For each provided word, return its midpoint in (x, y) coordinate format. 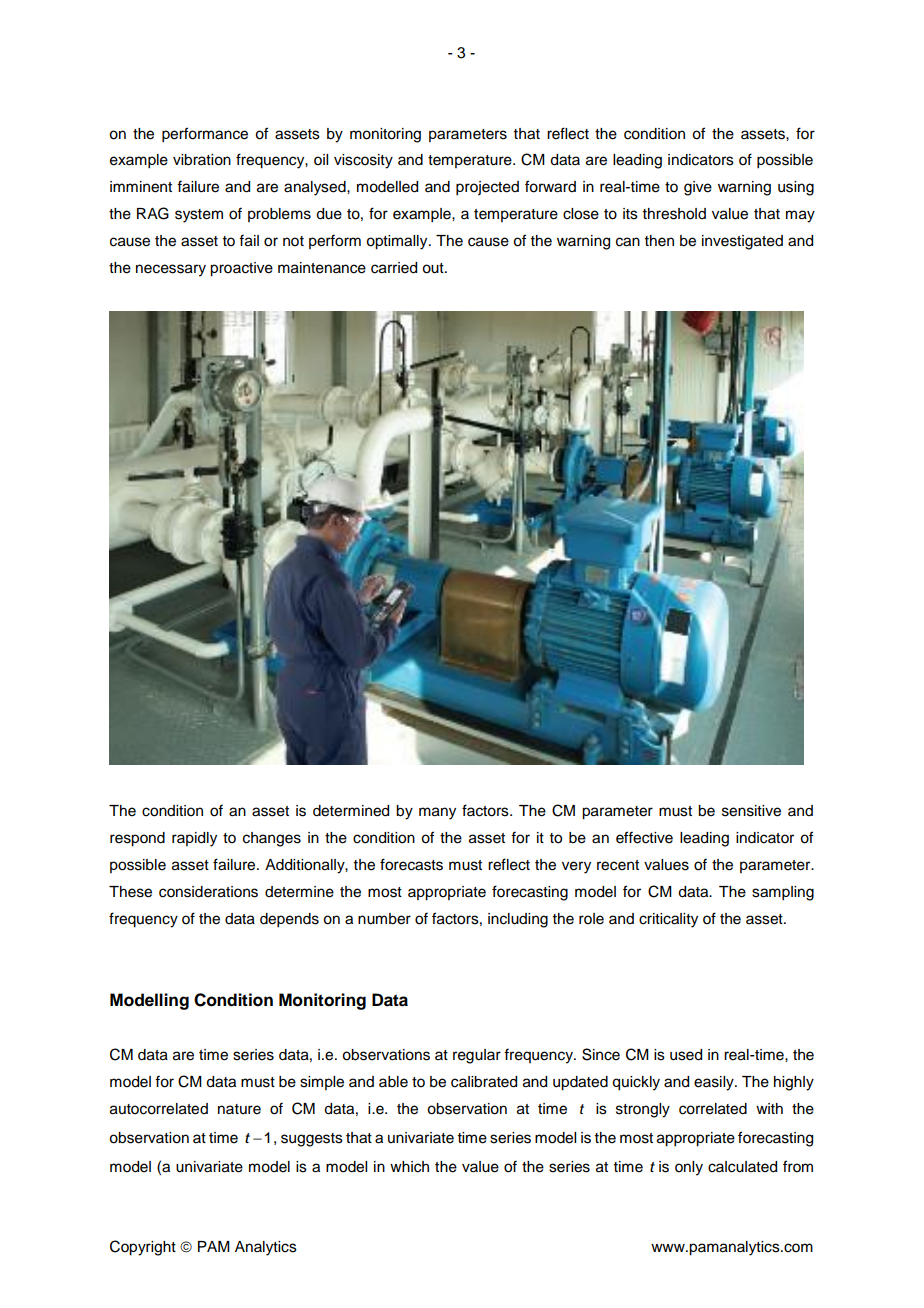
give (698, 188)
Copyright (143, 1248)
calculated (742, 1167)
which (409, 1167)
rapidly (194, 839)
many (437, 813)
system (199, 216)
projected (487, 188)
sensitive (751, 811)
